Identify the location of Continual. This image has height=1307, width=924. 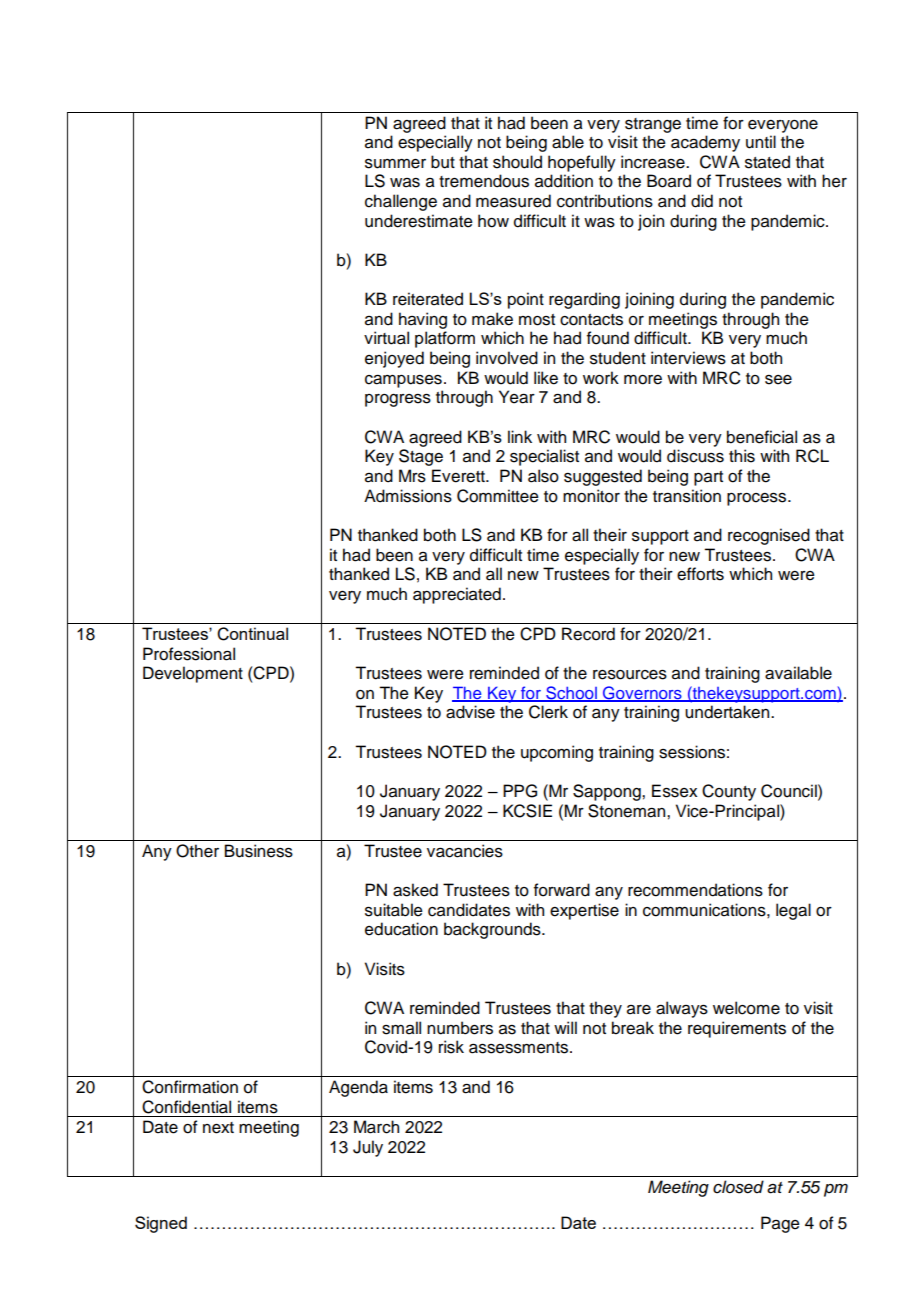
(252, 634).
